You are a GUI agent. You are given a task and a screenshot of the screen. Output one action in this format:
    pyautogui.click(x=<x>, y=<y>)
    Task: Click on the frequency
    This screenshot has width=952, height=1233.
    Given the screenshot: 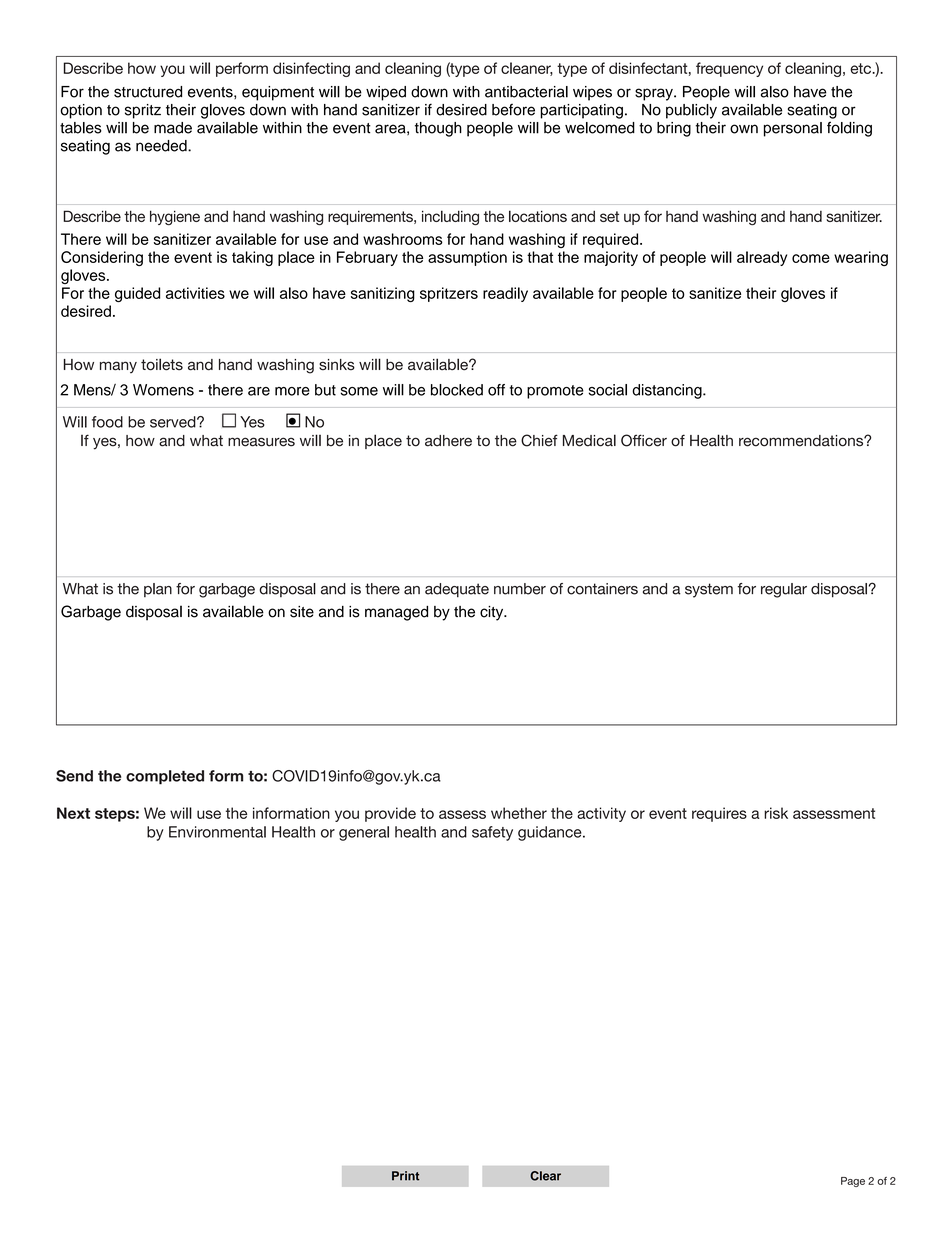 What is the action you would take?
    pyautogui.click(x=729, y=69)
